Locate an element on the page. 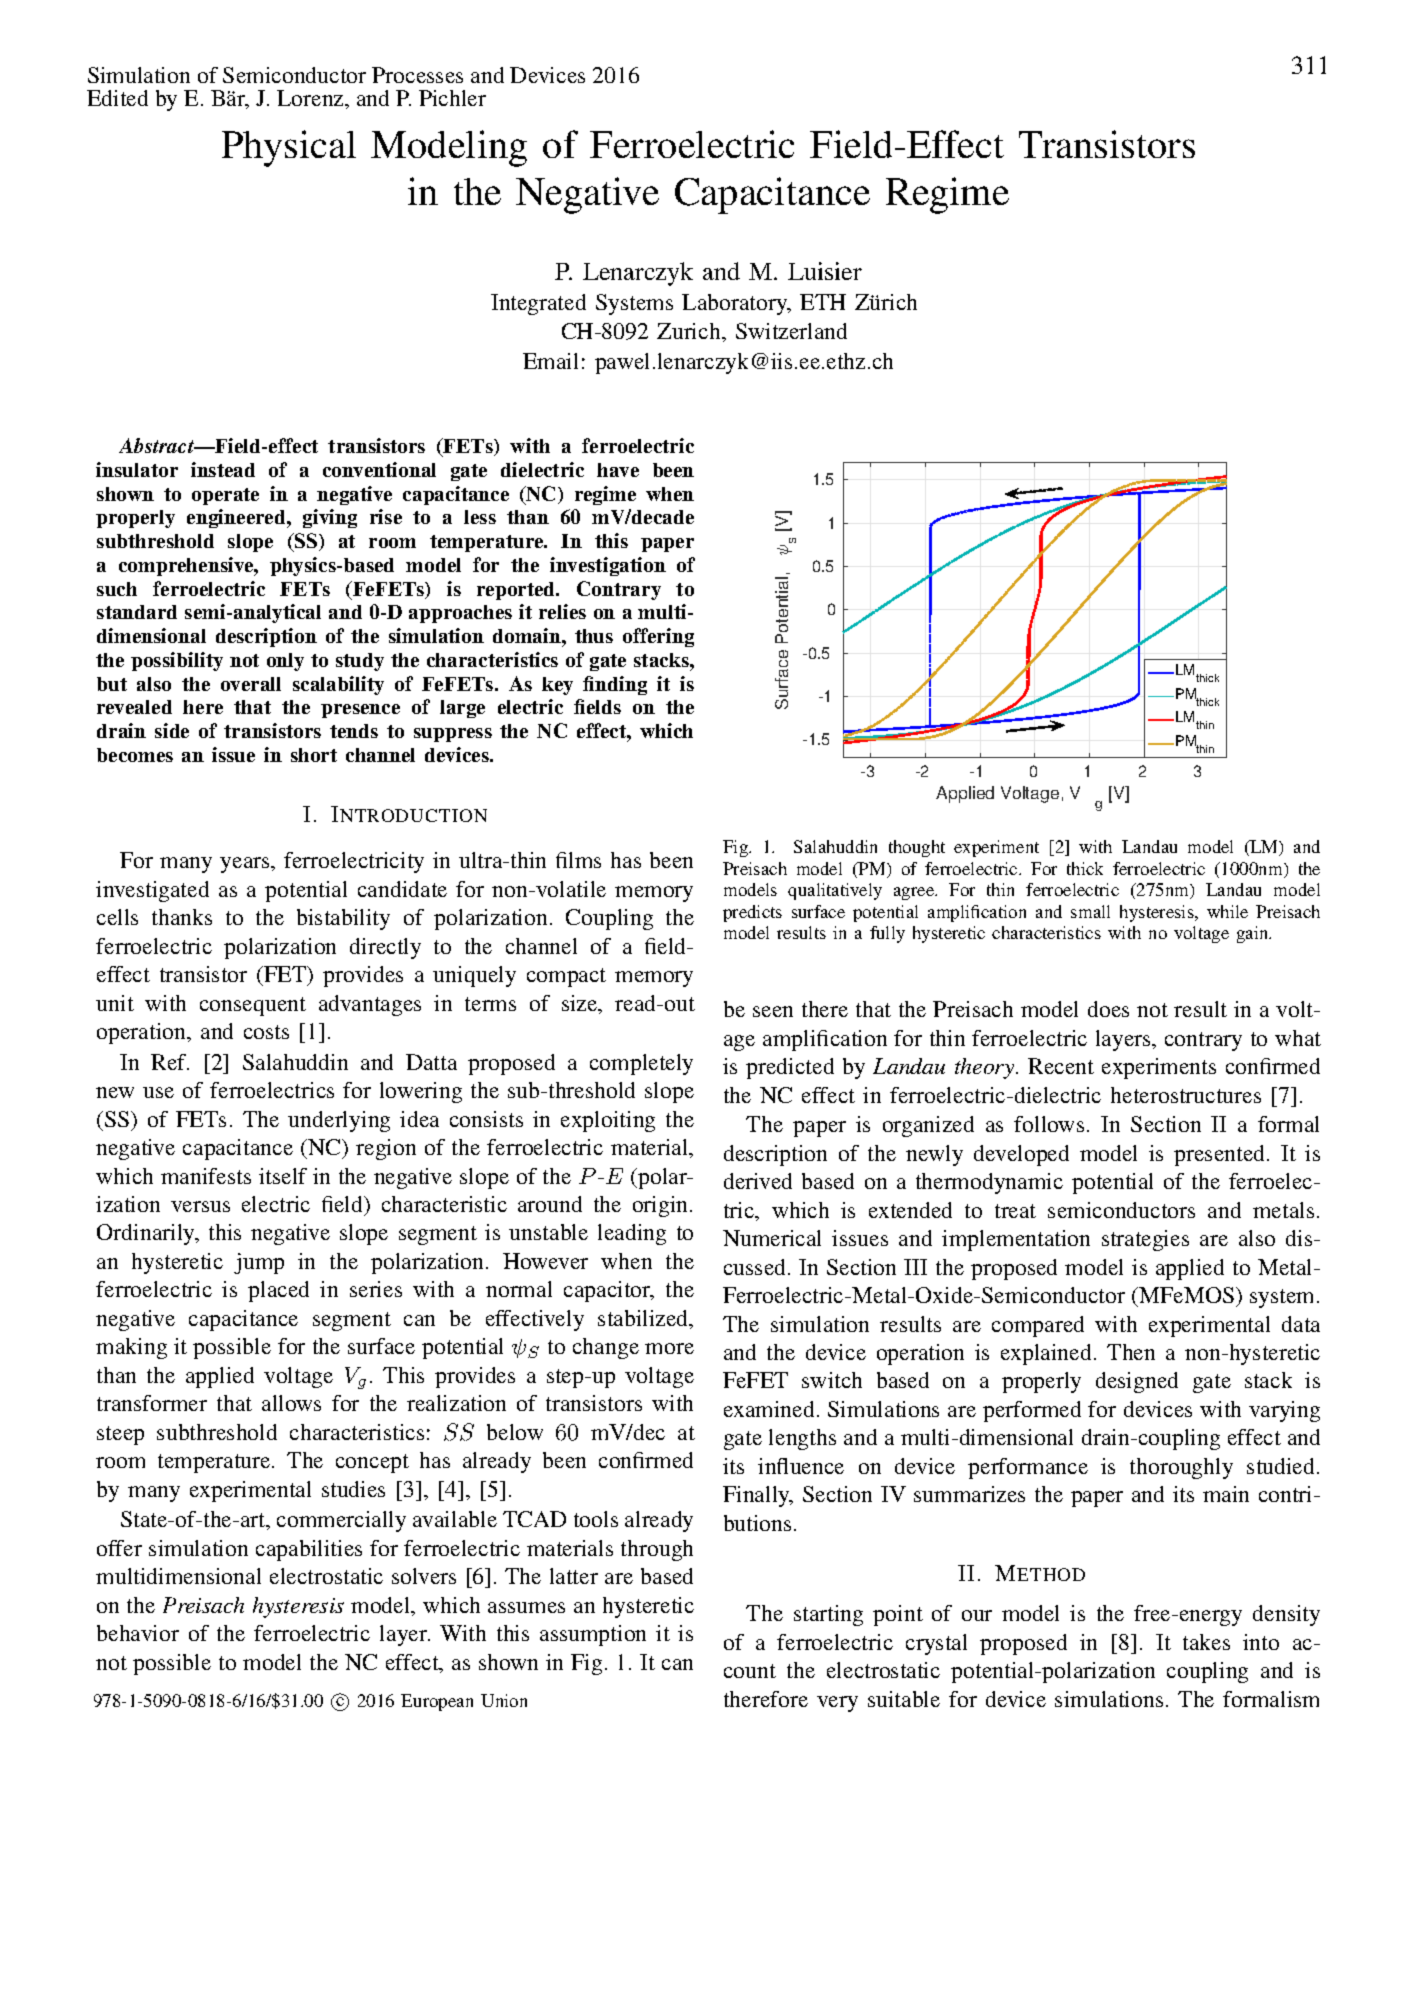  thought is located at coordinates (917, 848).
